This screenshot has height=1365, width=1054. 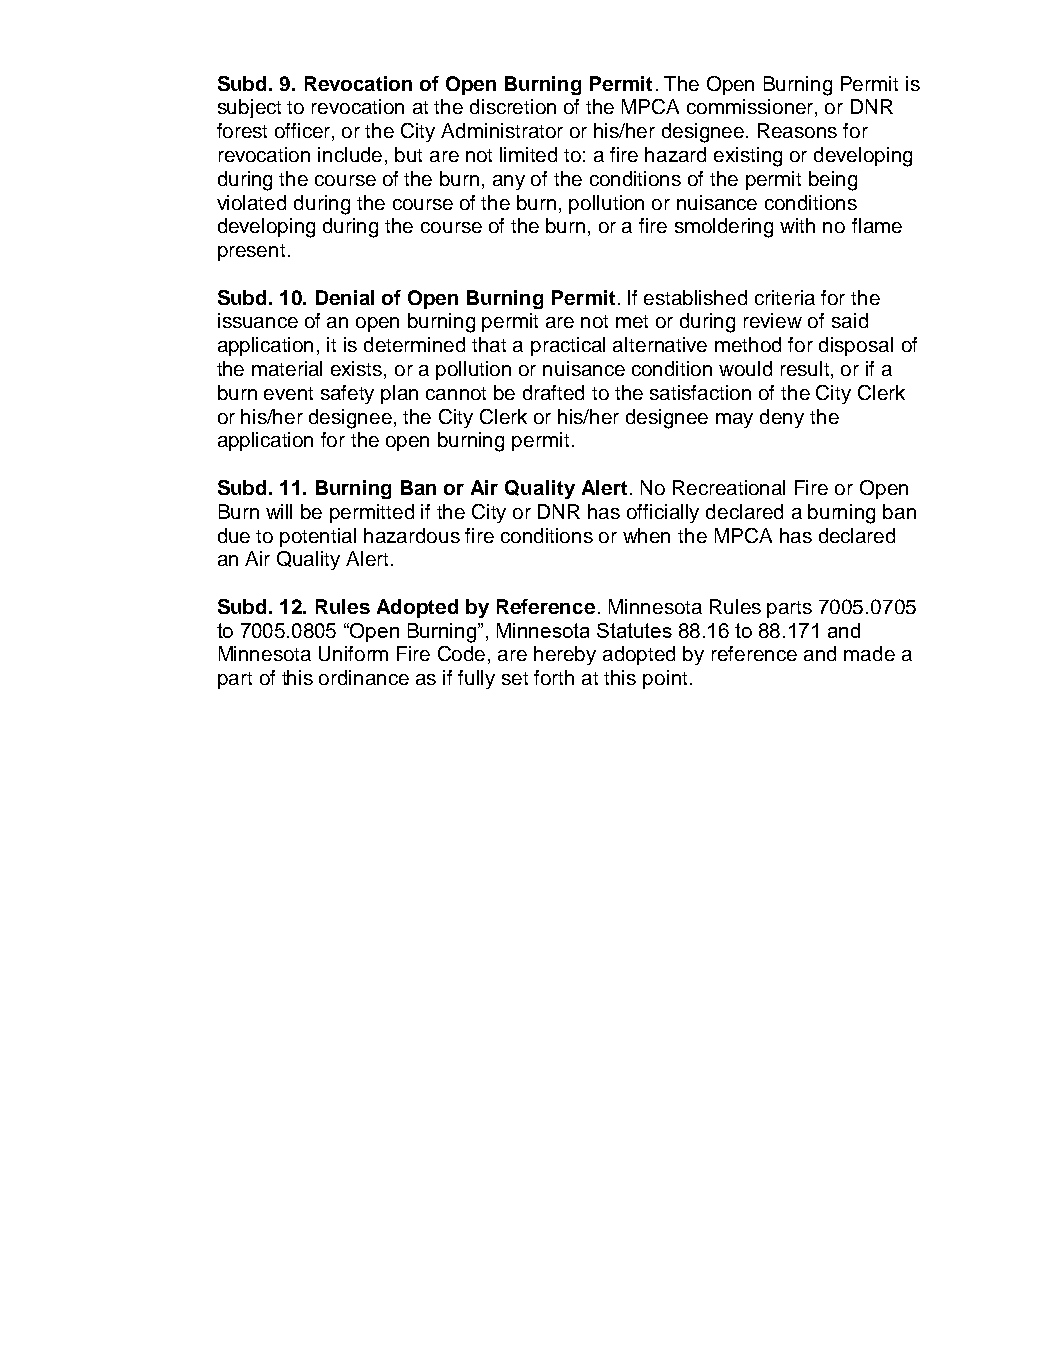 I want to click on officer, so click(x=304, y=132).
